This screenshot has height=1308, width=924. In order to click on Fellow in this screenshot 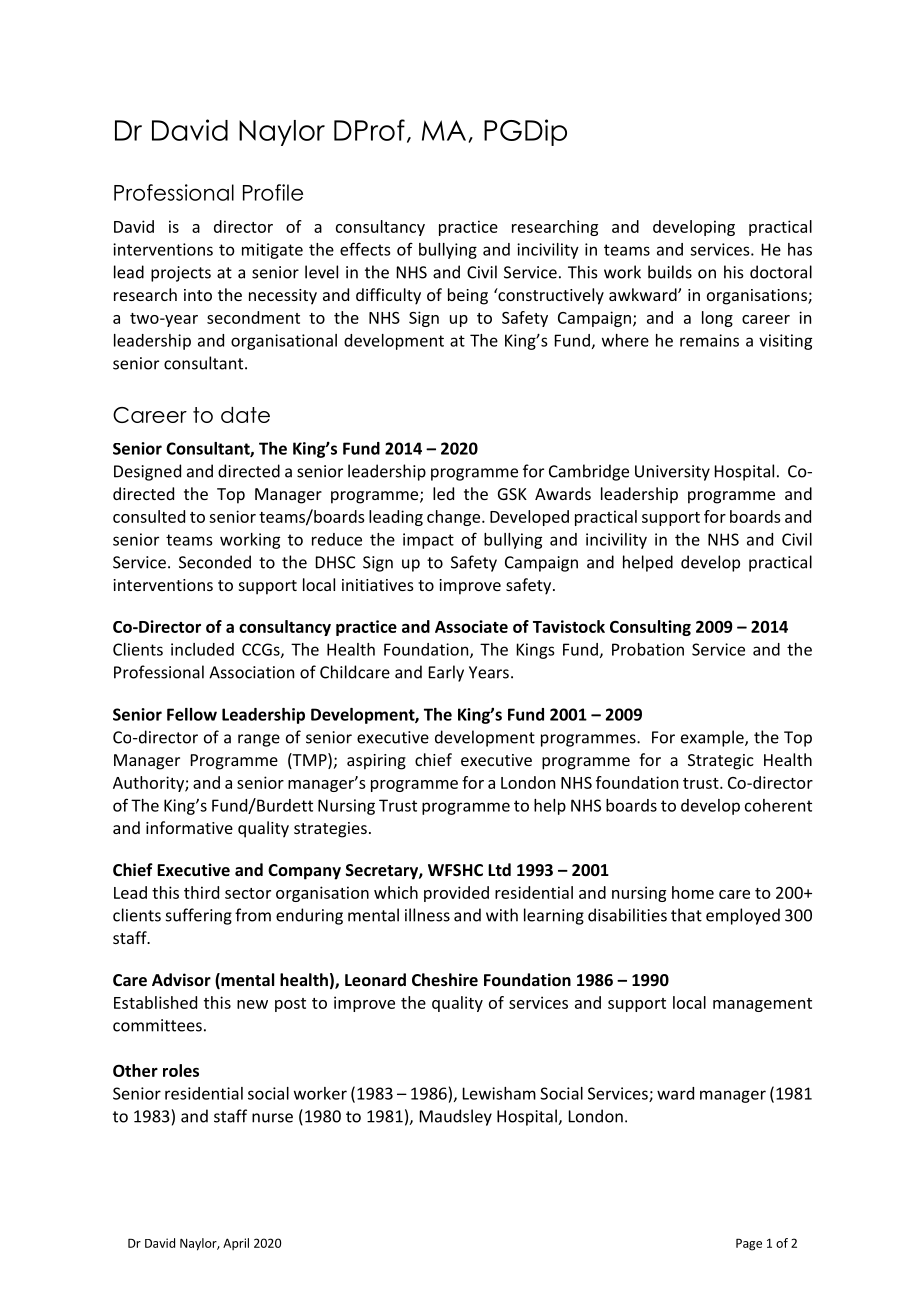, I will do `click(192, 714)`.
